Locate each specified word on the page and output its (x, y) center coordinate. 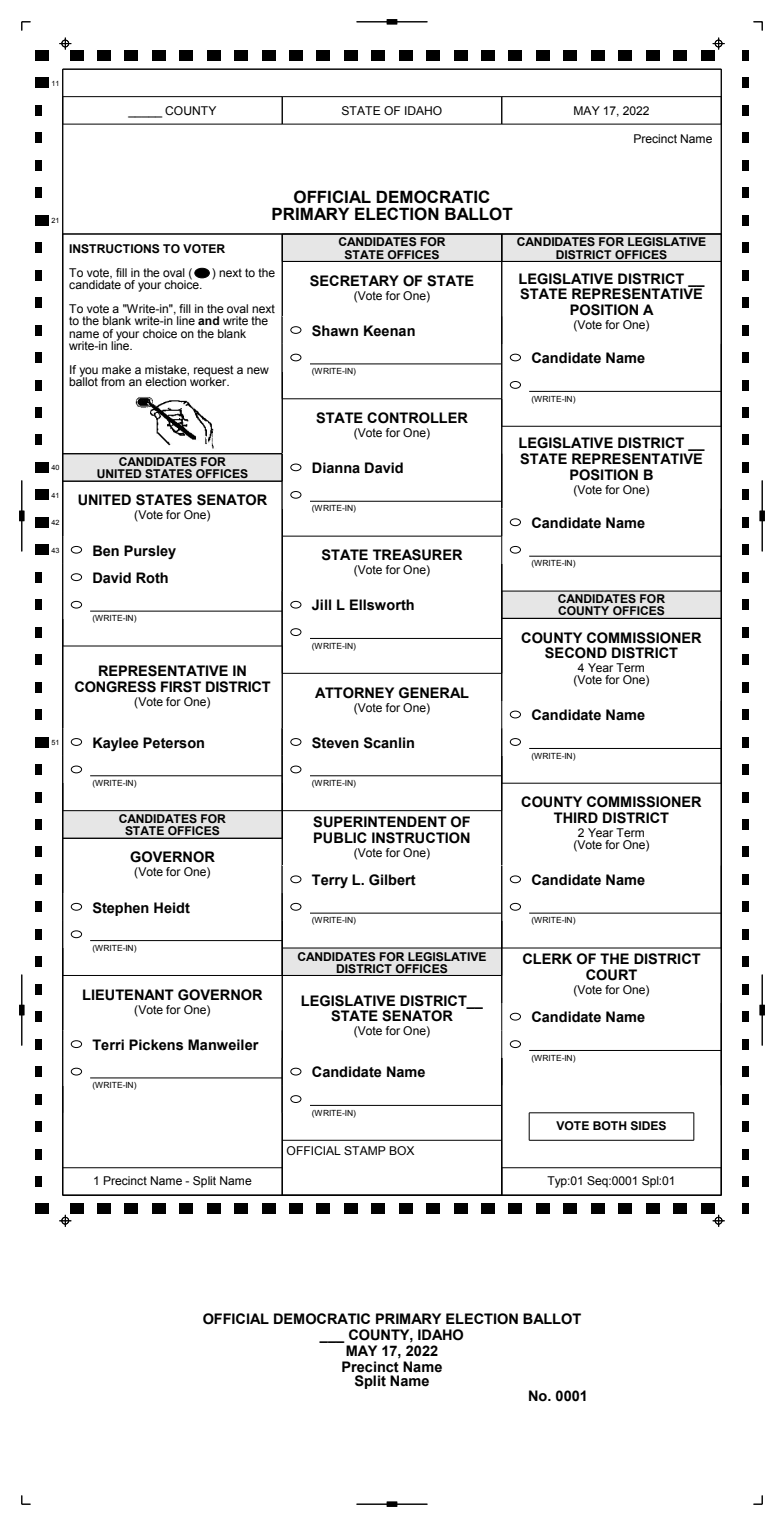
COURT (611, 975)
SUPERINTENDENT (380, 822)
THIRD (576, 817)
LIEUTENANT (128, 995)
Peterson (173, 743)
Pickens (156, 1045)
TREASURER (418, 555)
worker (208, 380)
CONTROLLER (417, 418)
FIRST (181, 687)
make (116, 369)
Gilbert (392, 880)
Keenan (389, 331)
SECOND (576, 653)
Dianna (336, 468)
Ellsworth (382, 605)
